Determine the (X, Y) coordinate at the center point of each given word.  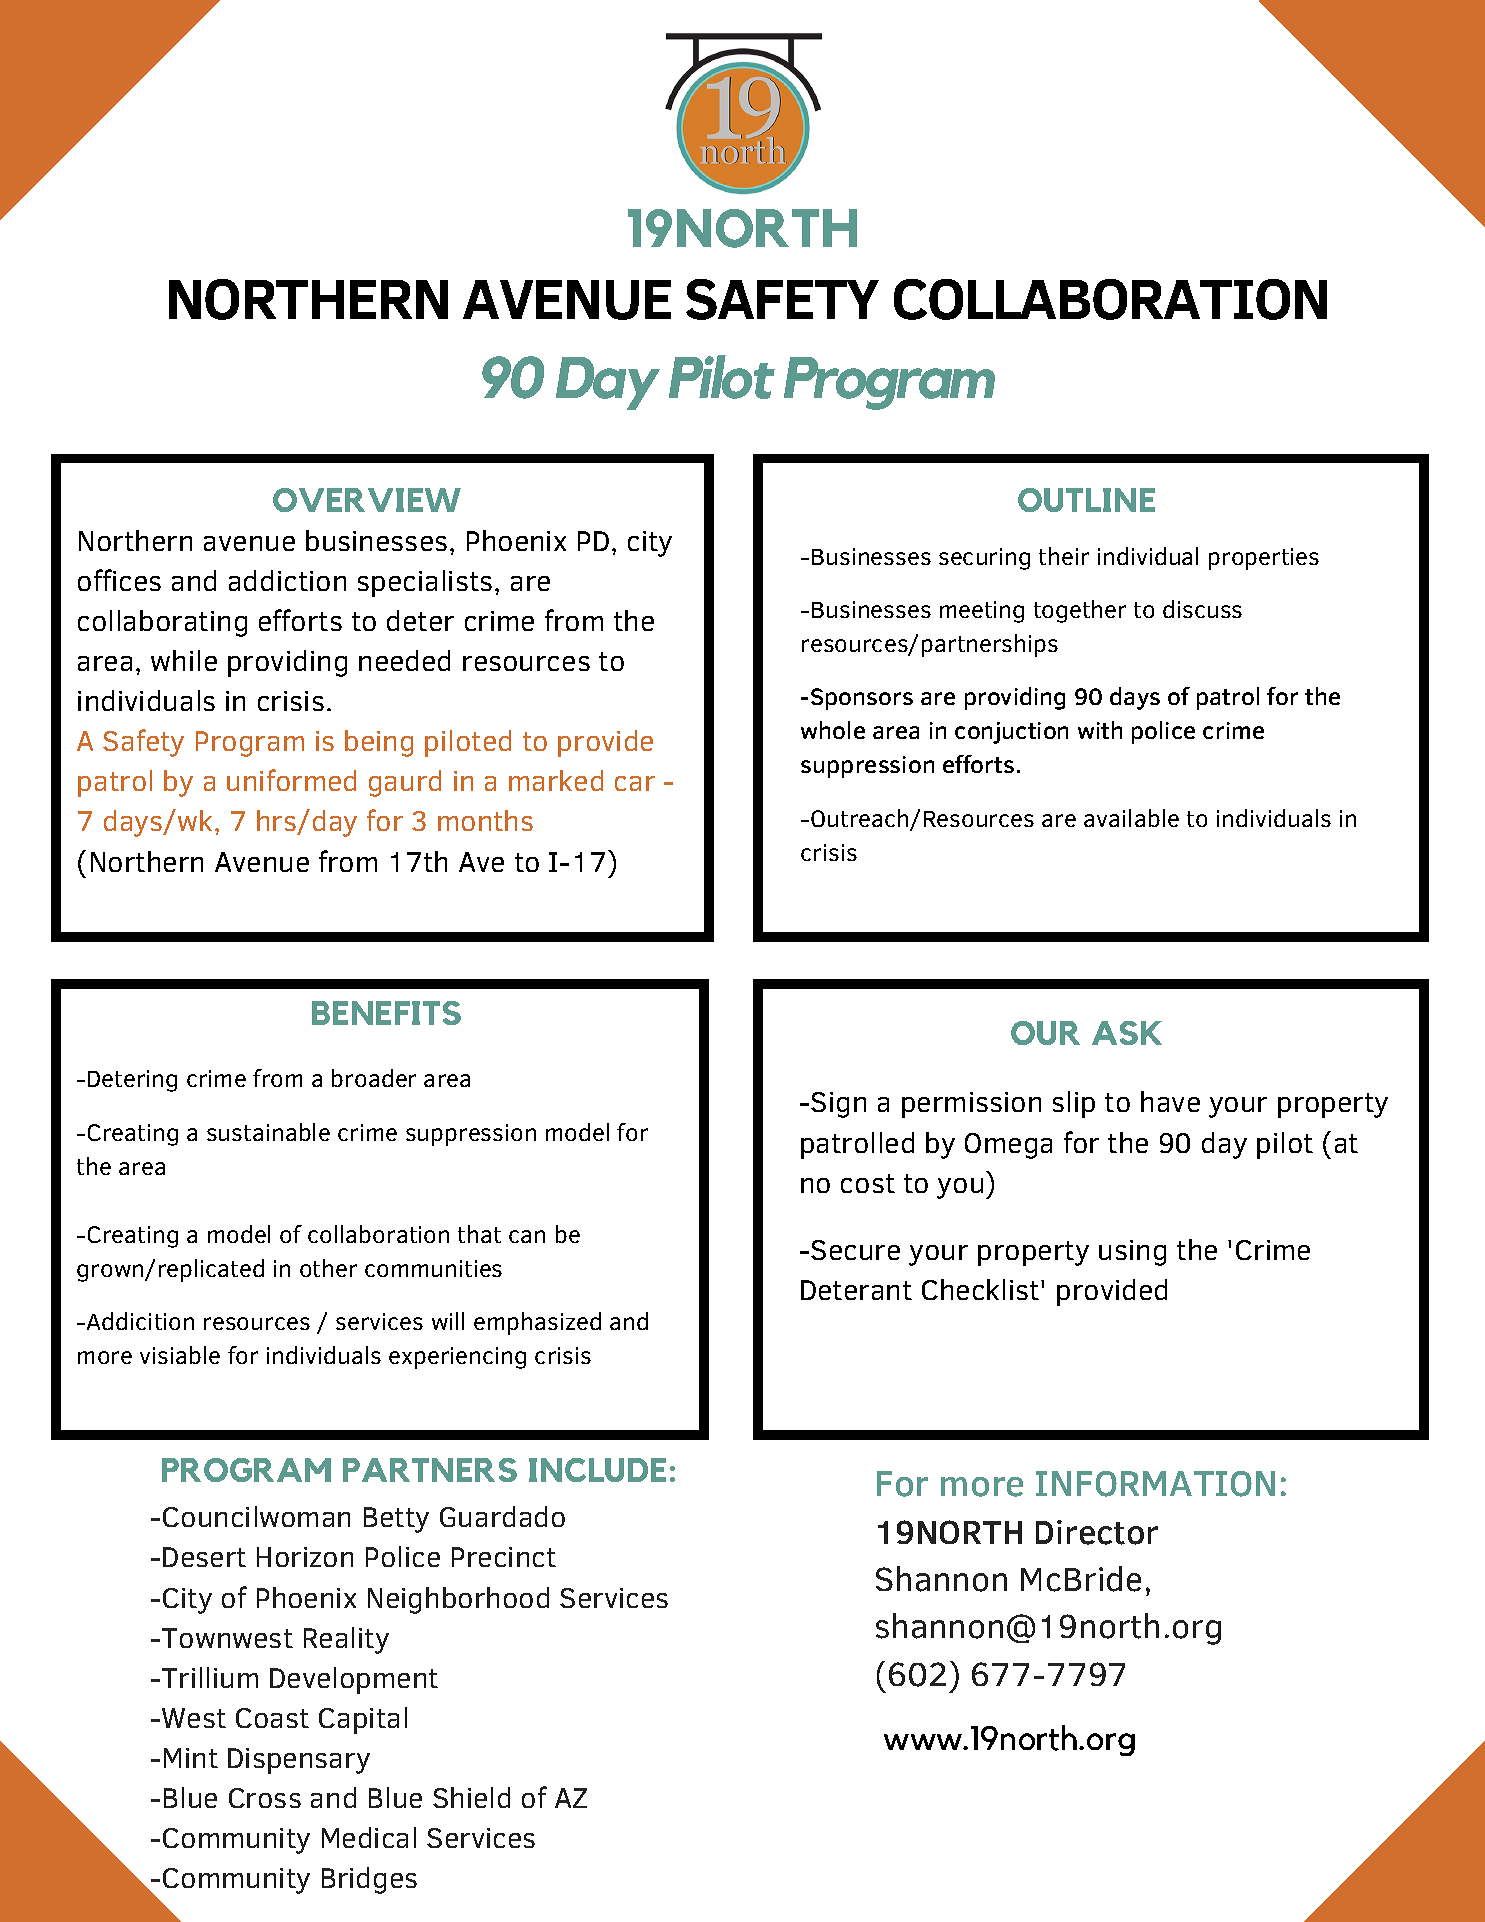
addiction (287, 580)
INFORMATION (1155, 1484)
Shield (471, 1797)
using (1132, 1253)
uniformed (291, 780)
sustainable (268, 1132)
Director (1097, 1532)
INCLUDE (597, 1470)
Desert (204, 1557)
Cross (265, 1798)
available (1131, 818)
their (1064, 556)
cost (868, 1183)
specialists (425, 583)
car (635, 783)
